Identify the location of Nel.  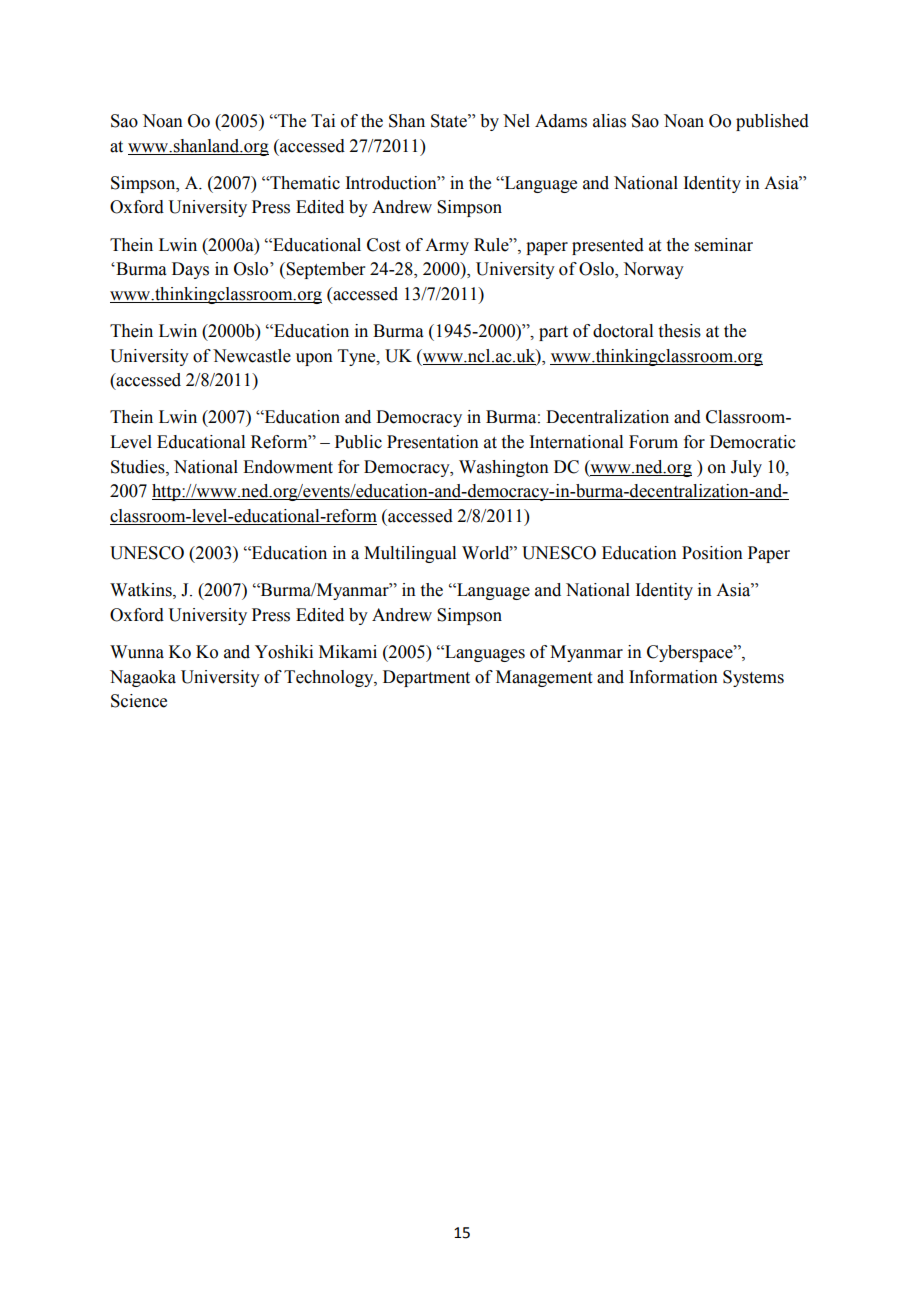
(516, 121).
